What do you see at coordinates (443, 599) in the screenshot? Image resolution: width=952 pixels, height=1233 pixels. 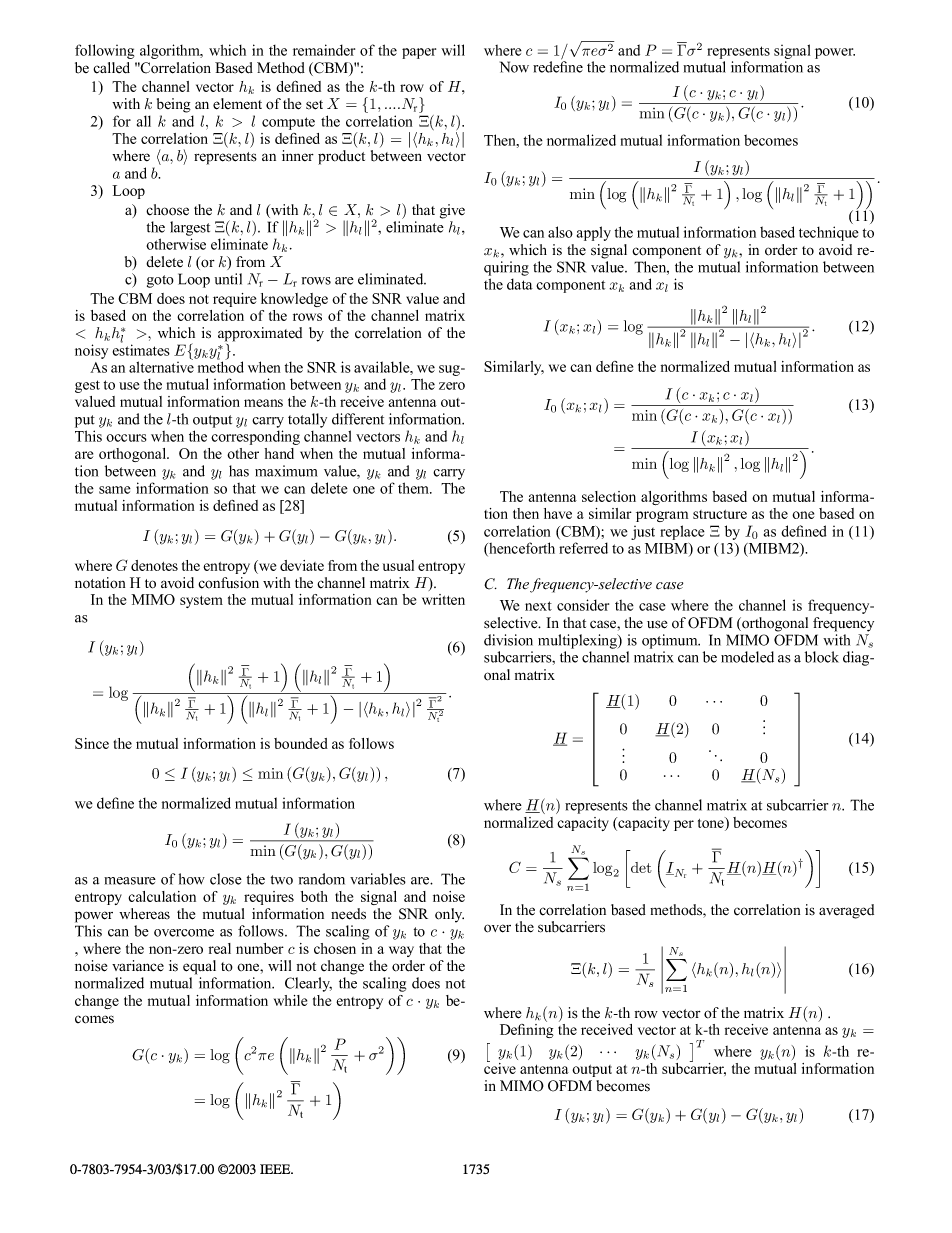 I see `written` at bounding box center [443, 599].
